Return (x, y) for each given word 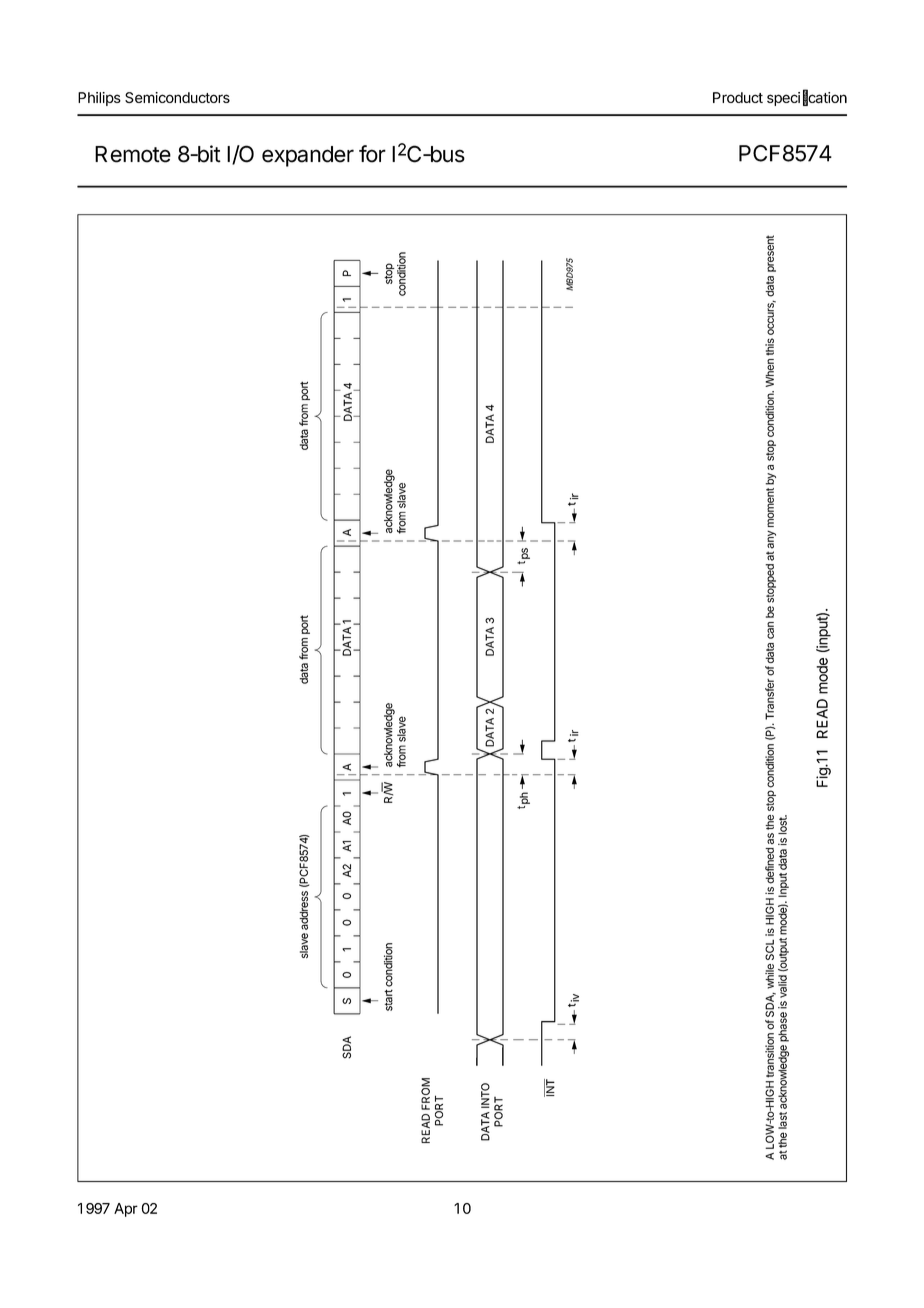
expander (308, 156)
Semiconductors (177, 97)
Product (738, 97)
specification (807, 98)
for (372, 154)
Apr (126, 1210)
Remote (133, 154)
